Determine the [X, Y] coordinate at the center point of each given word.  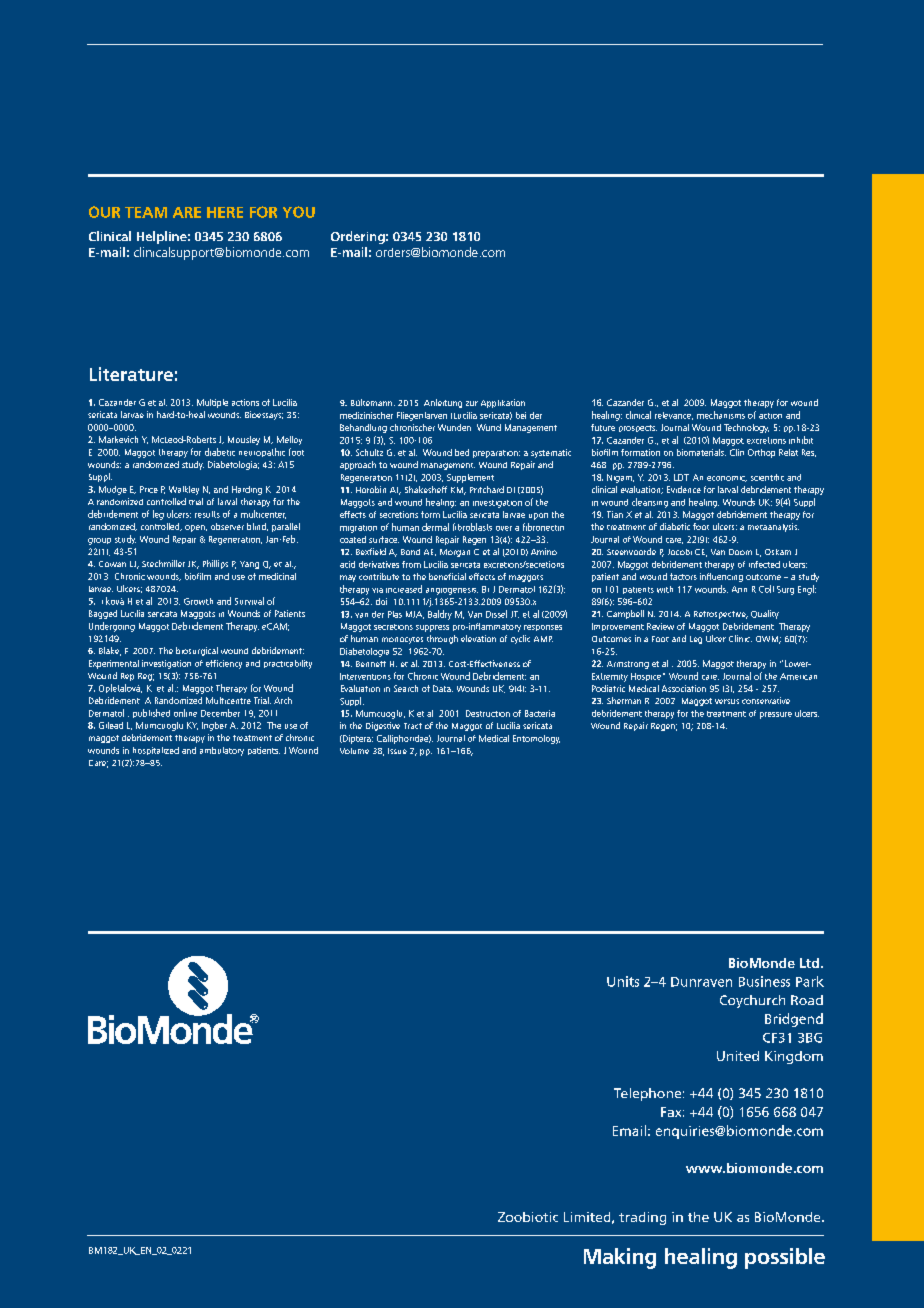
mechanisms [721, 415]
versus [727, 701]
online [185, 713]
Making [620, 1258]
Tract [413, 726]
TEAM [146, 212]
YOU [299, 212]
